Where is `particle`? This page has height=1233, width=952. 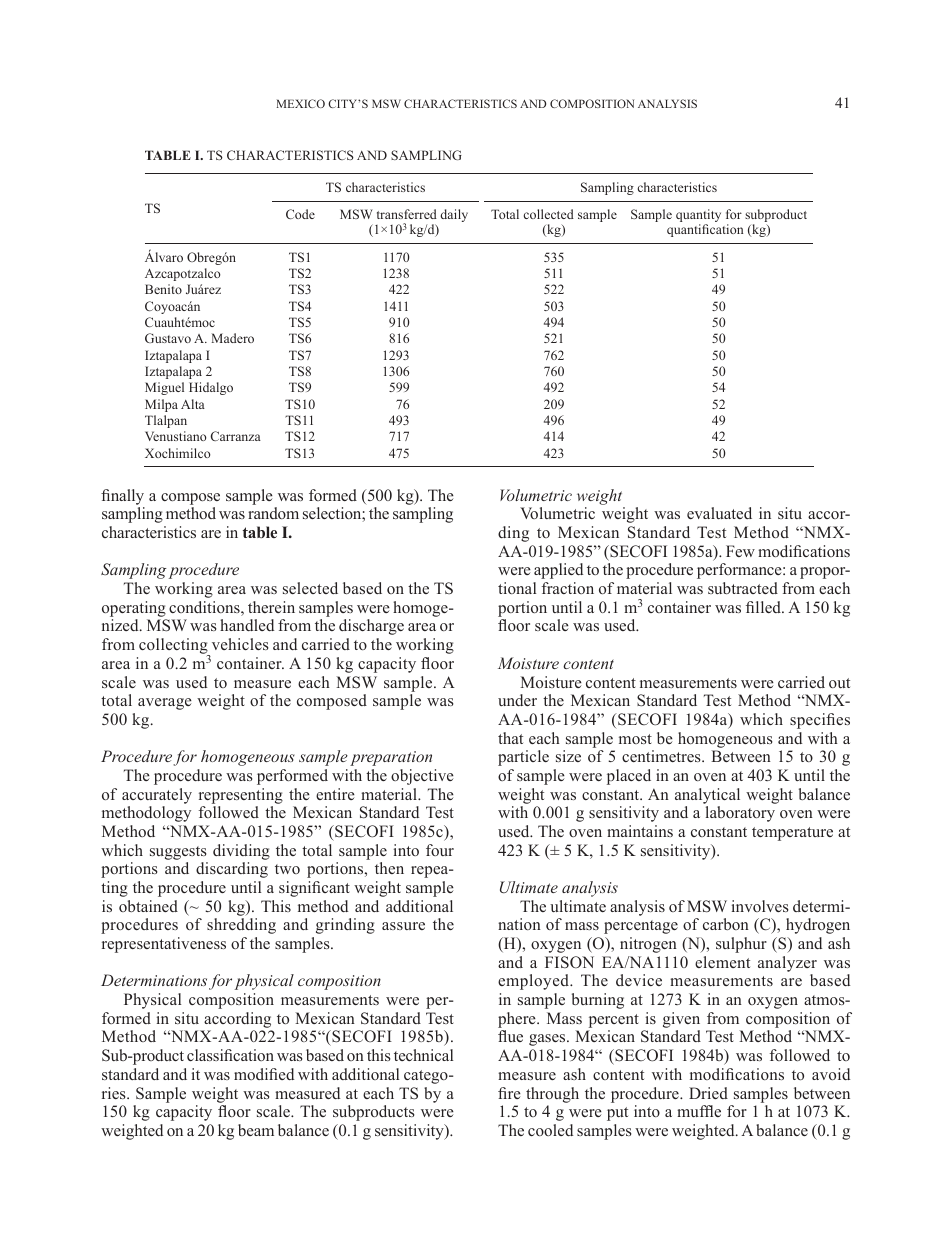
particle is located at coordinates (523, 758).
